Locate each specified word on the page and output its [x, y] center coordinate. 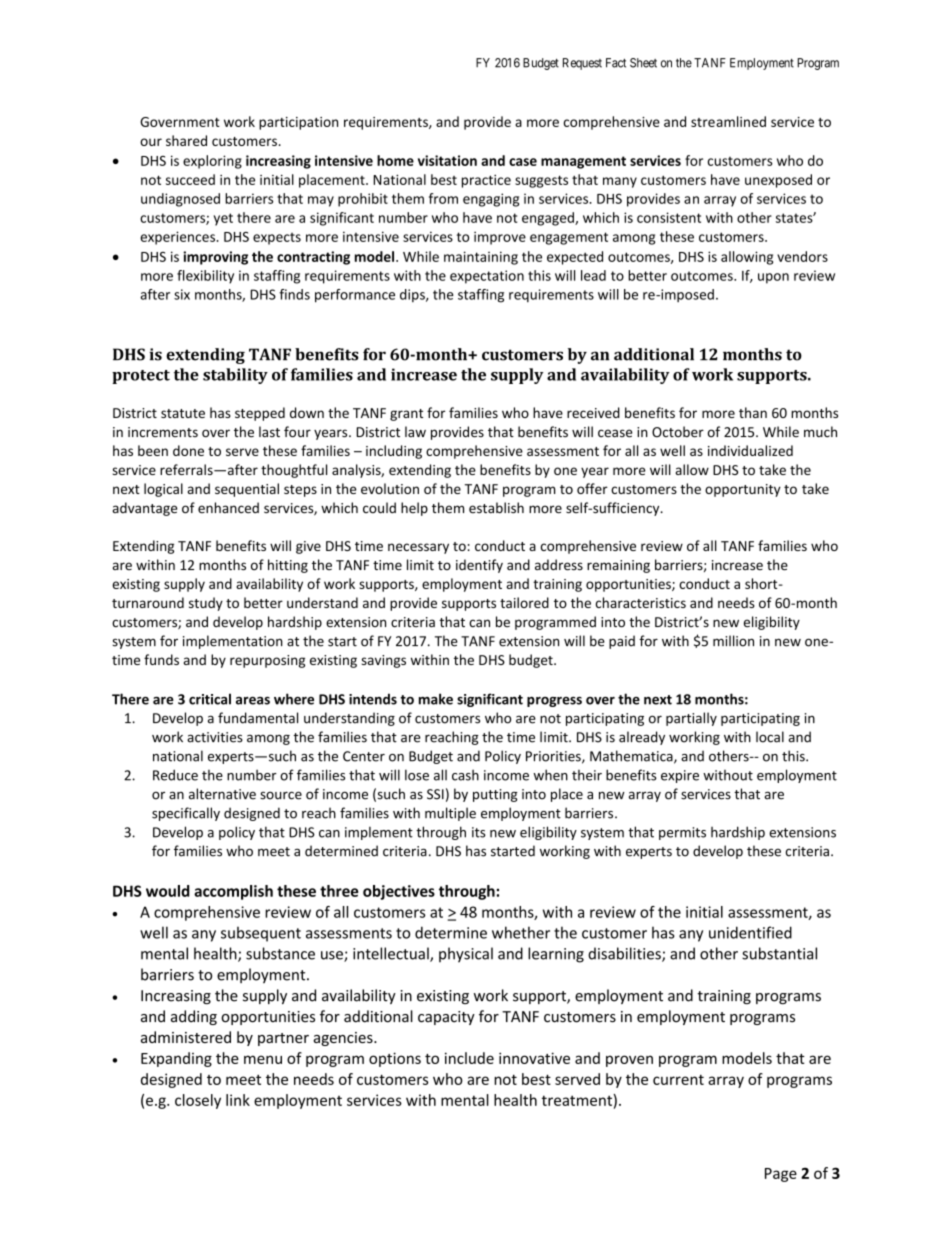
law [415, 431]
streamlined [728, 121]
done [188, 450]
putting [495, 795]
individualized [750, 450]
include [469, 1058]
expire [680, 776]
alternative [222, 794]
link [238, 1100]
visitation [447, 160]
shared [186, 140]
